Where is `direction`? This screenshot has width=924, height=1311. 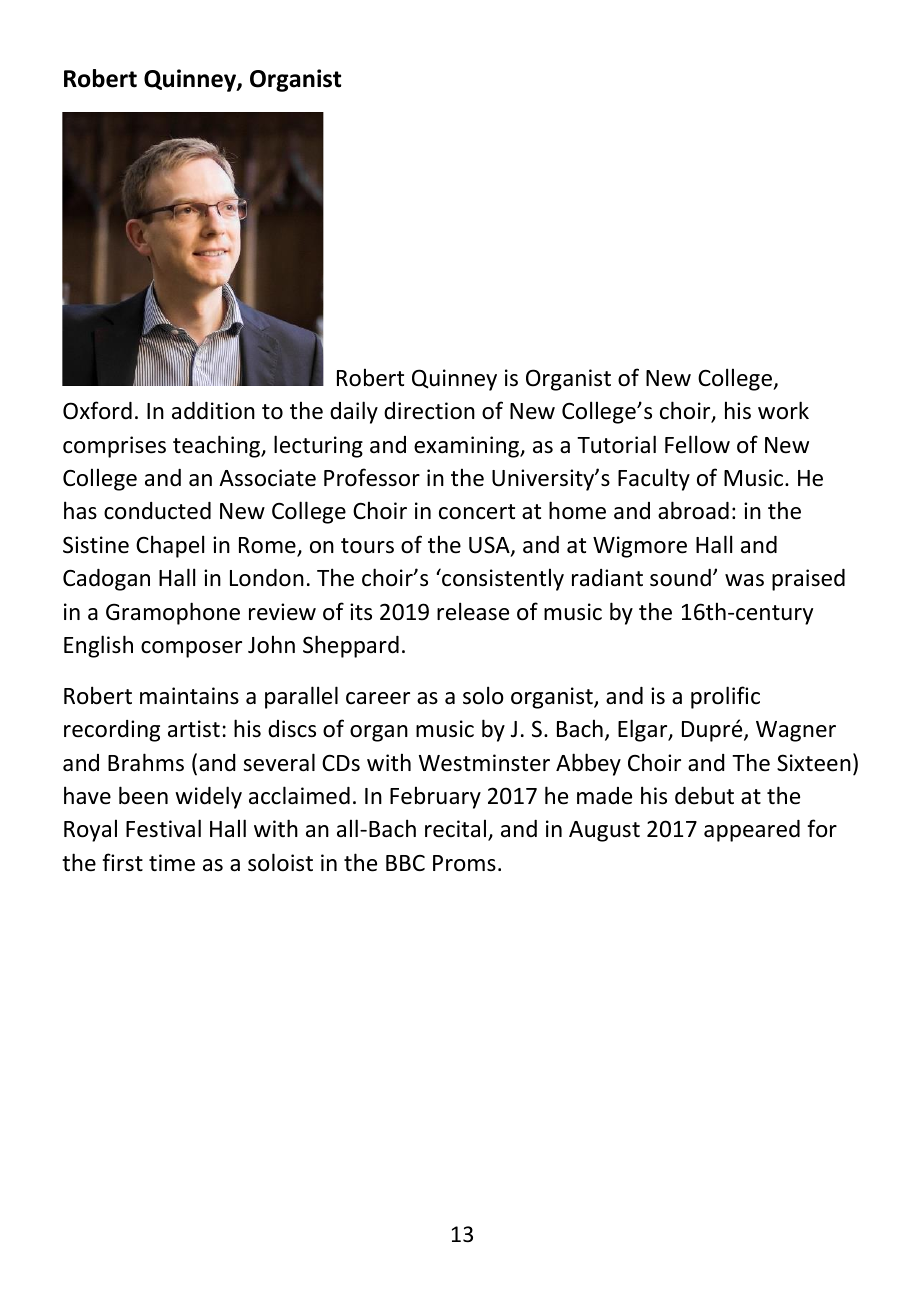 direction is located at coordinates (429, 411).
